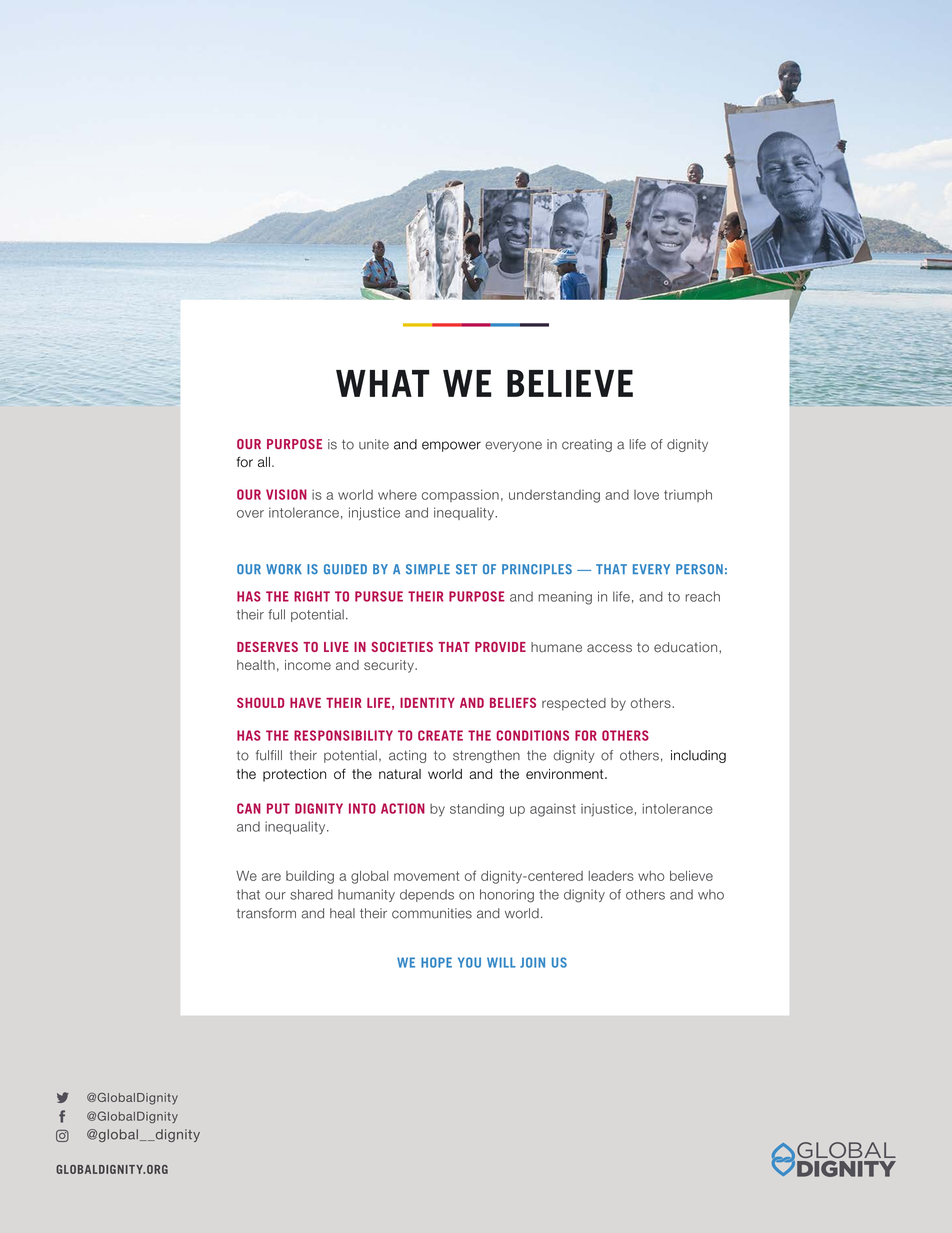 This screenshot has height=1233, width=952. I want to click on YOU, so click(469, 962).
